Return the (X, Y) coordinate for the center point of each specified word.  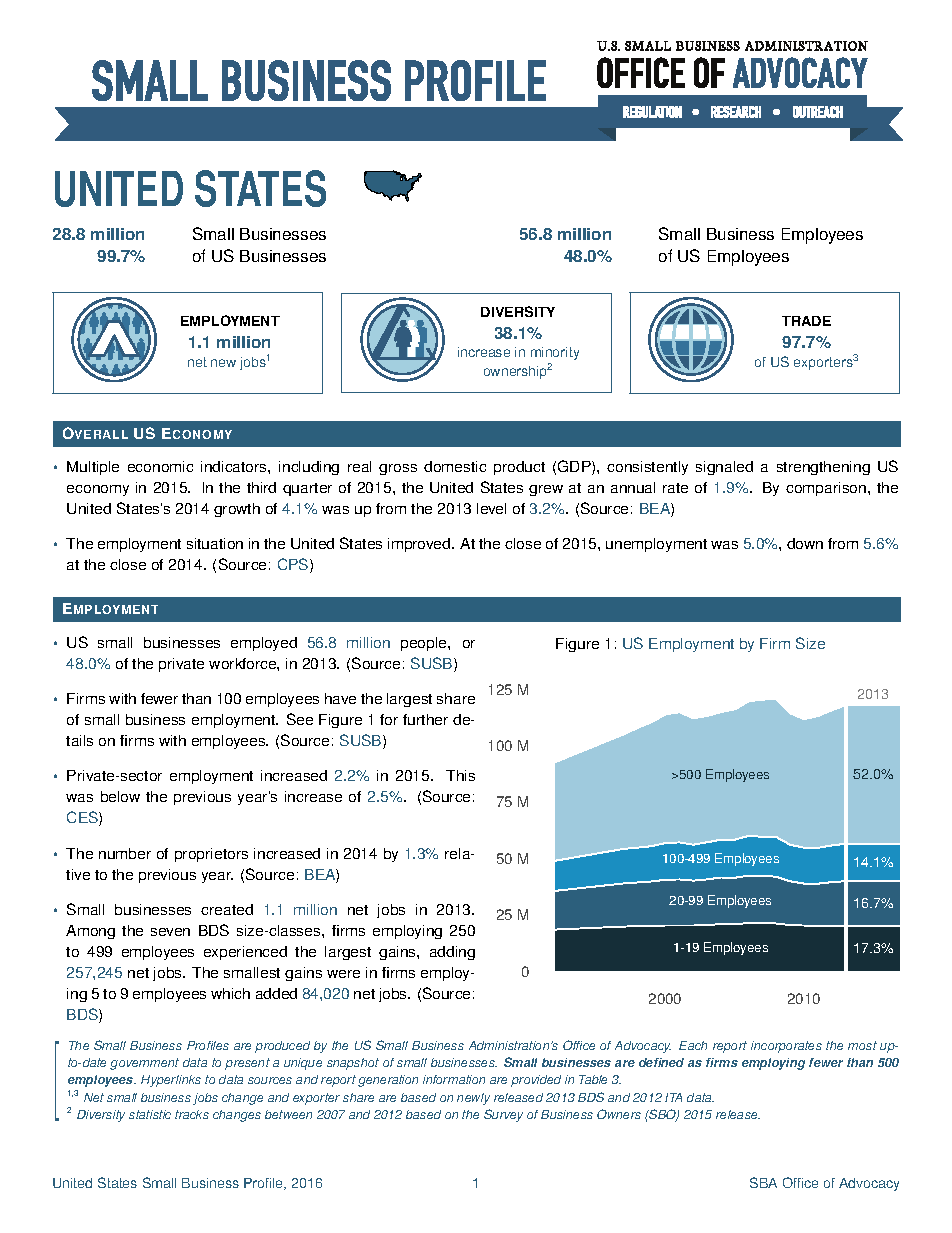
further (425, 719)
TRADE (806, 321)
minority (555, 353)
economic (160, 466)
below (120, 796)
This (460, 775)
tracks (192, 1114)
